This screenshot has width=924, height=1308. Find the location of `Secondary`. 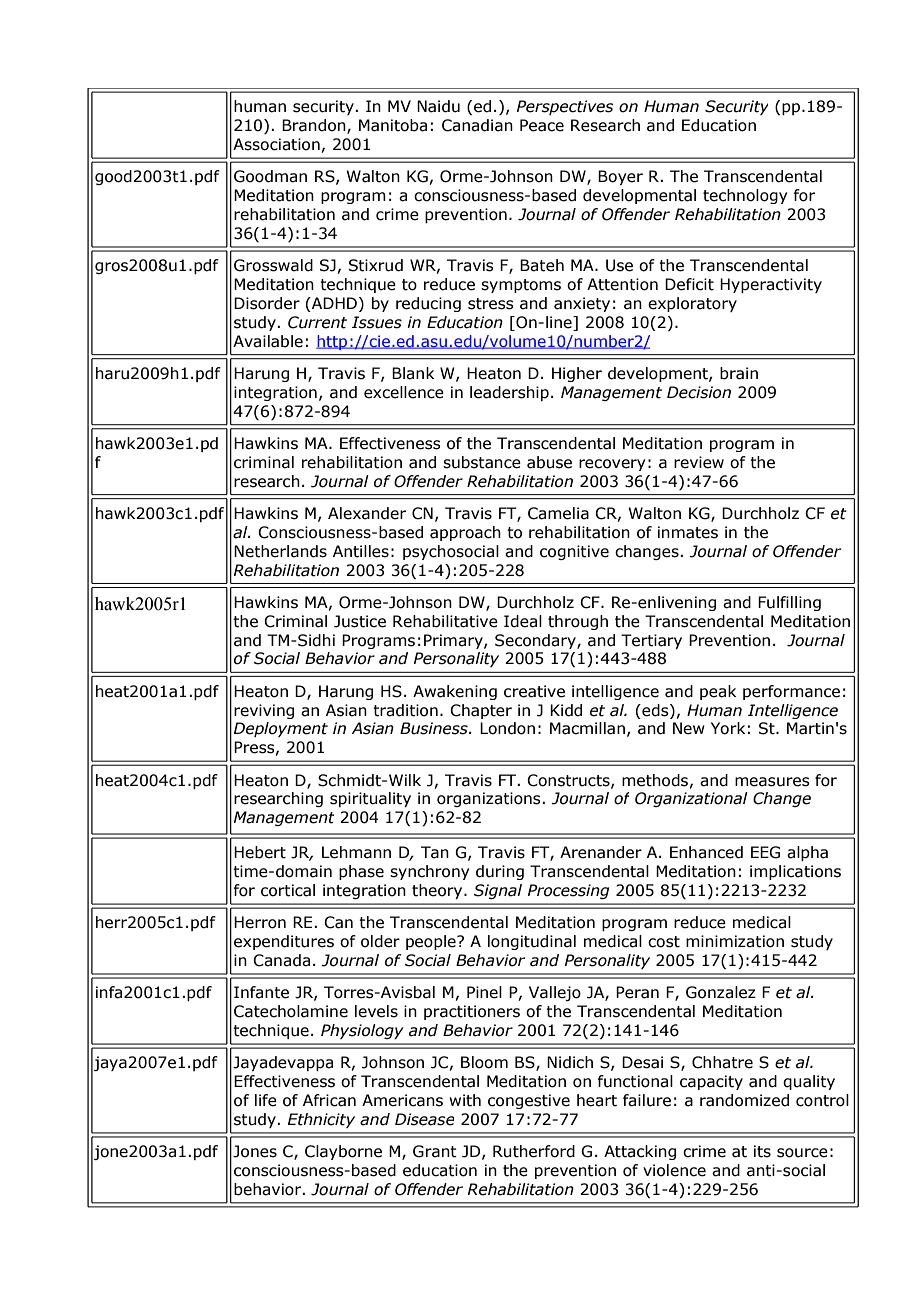

Secondary is located at coordinates (536, 641).
